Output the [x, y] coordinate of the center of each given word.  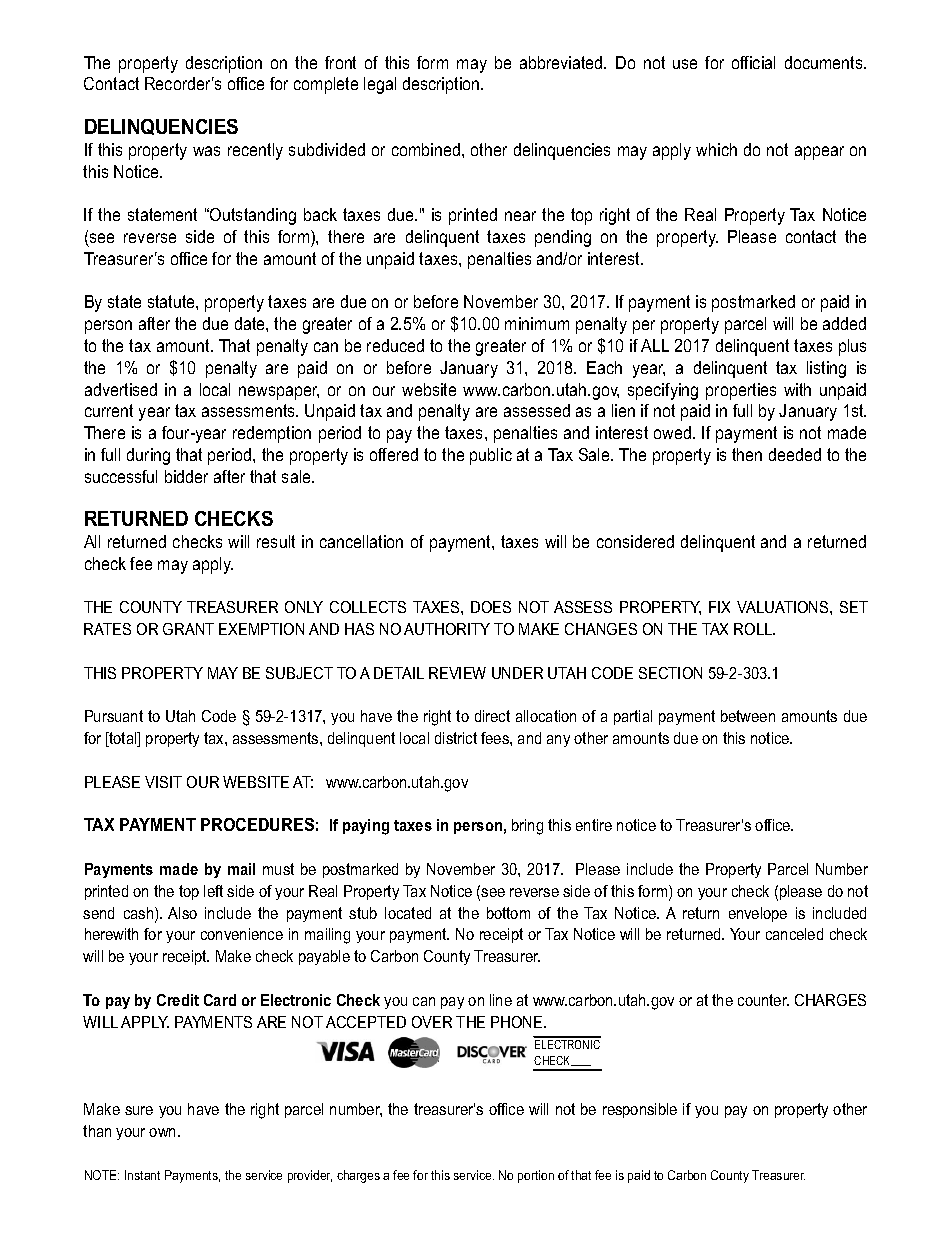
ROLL [754, 629]
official [753, 62]
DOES [491, 607]
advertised [121, 389]
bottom [508, 913]
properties [741, 391]
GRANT [188, 629]
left [213, 891]
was [206, 151]
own [164, 1132]
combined [427, 149]
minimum [537, 323]
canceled [794, 934]
